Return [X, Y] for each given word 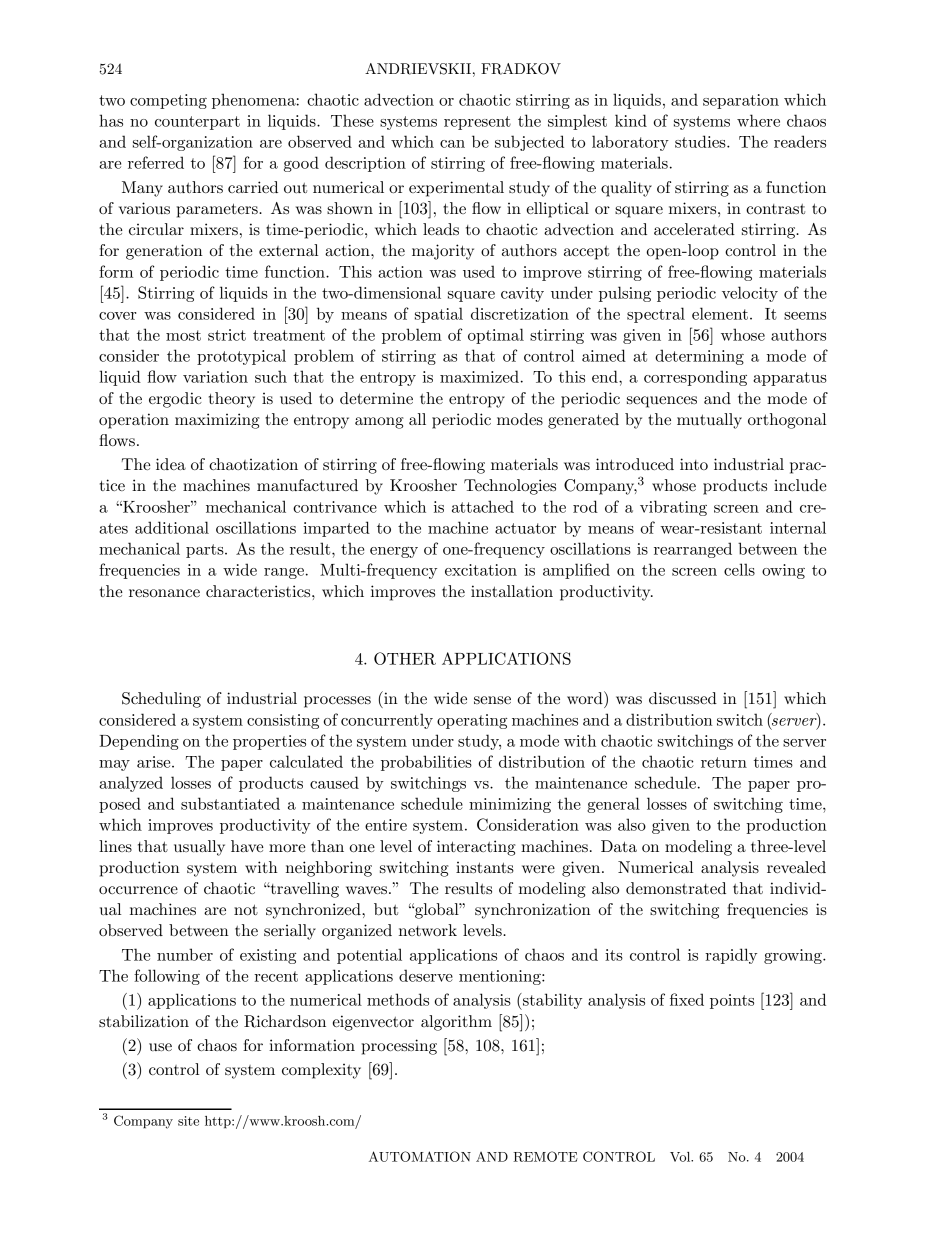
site [188, 1121]
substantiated [230, 803]
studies [701, 141]
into [694, 464]
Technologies [510, 487]
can [452, 144]
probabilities [426, 763]
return [724, 762]
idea [171, 464]
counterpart [197, 123]
